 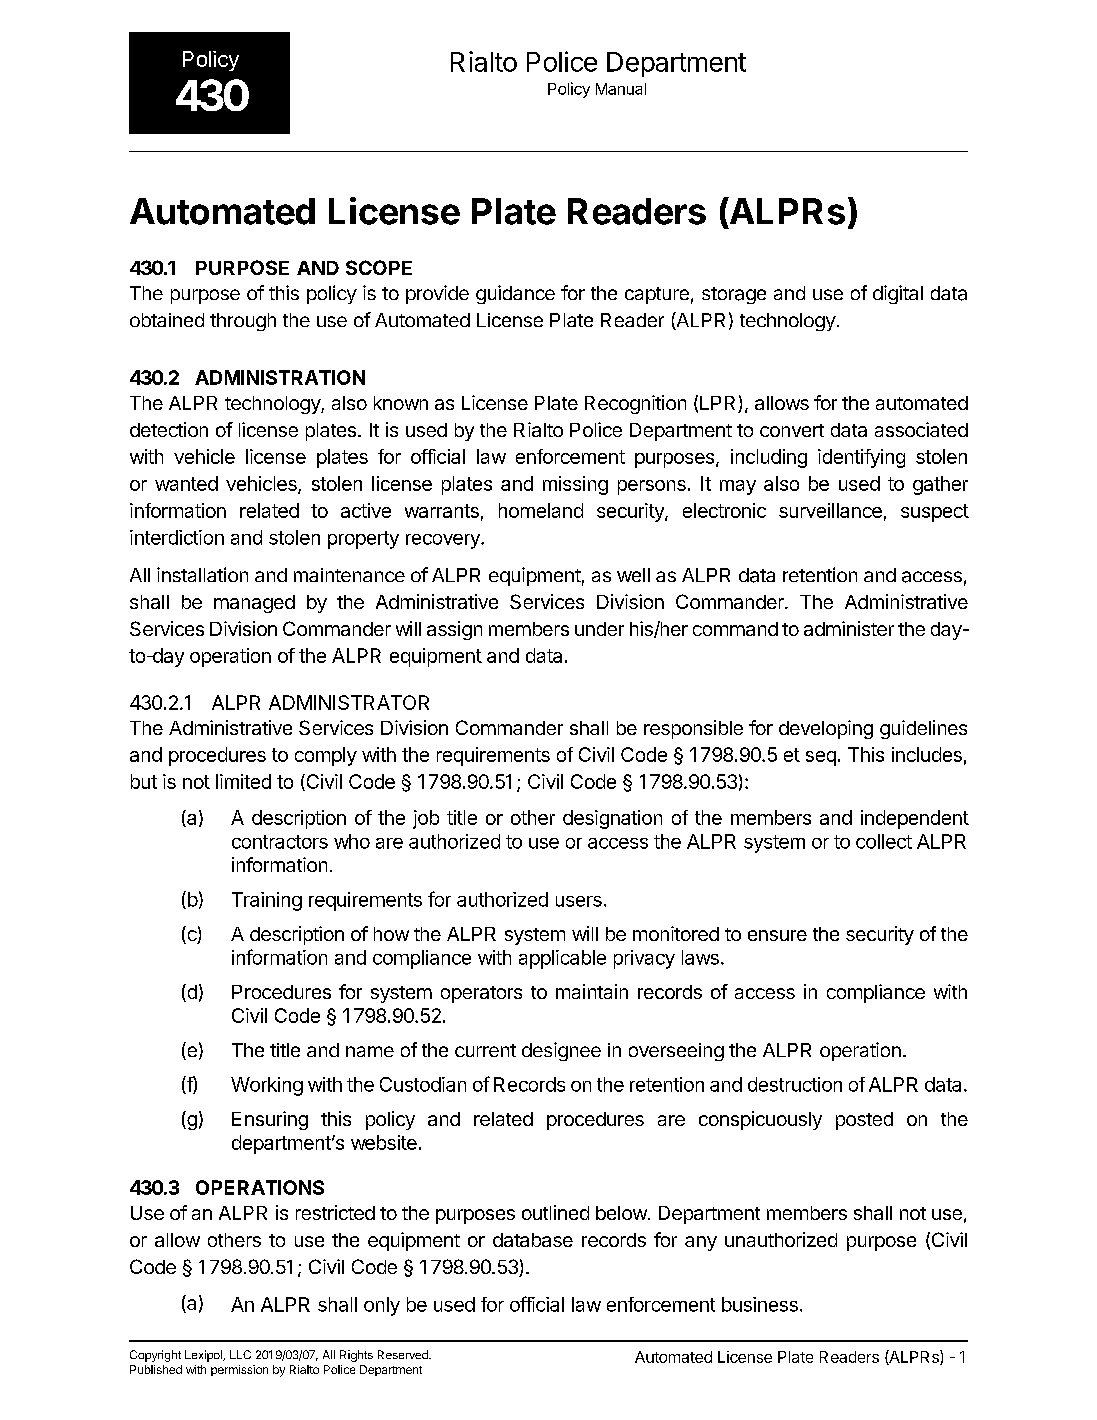 I want to click on destruction, so click(x=795, y=1084).
